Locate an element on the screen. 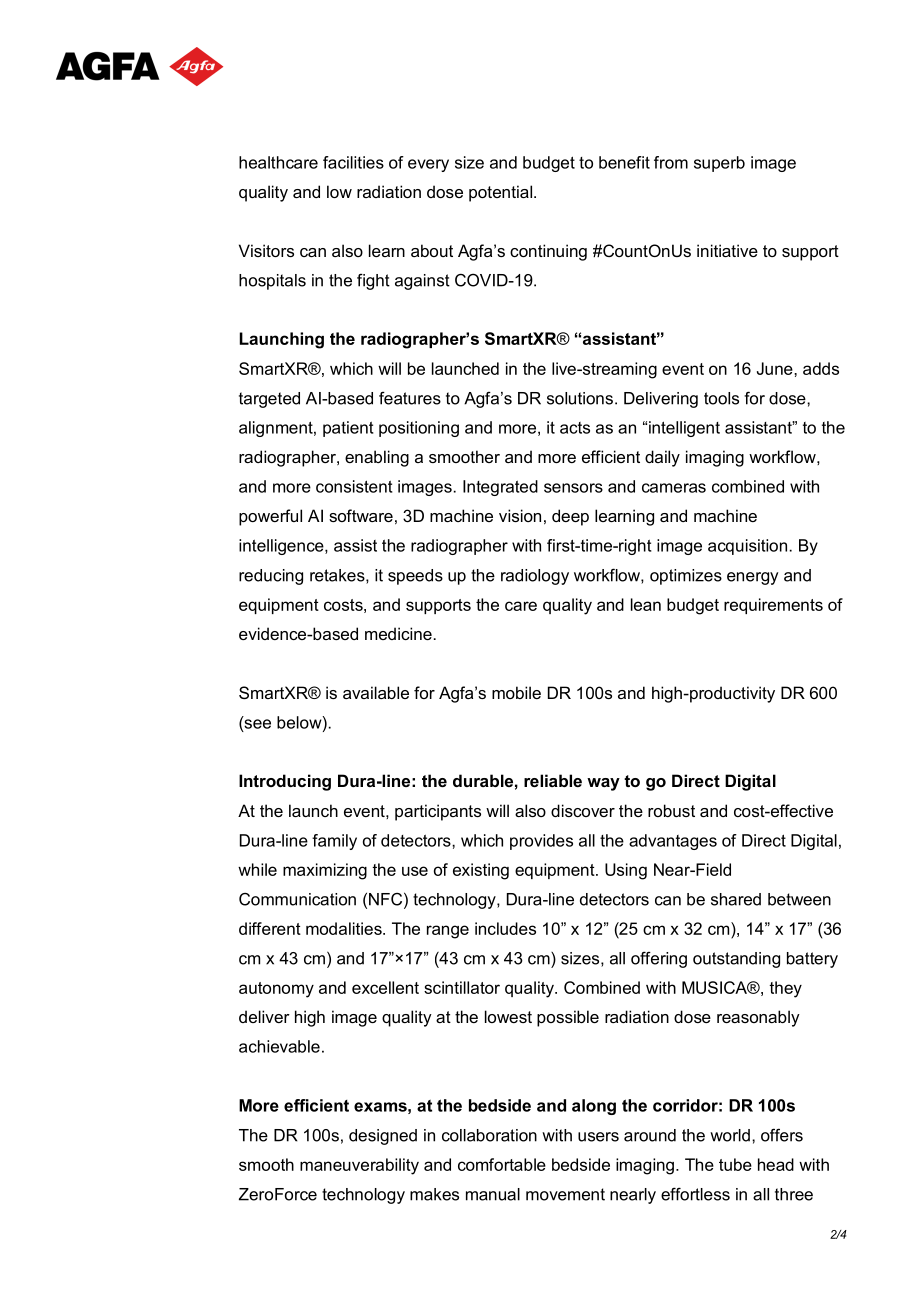 The height and width of the screenshot is (1308, 924). superb is located at coordinates (719, 164).
